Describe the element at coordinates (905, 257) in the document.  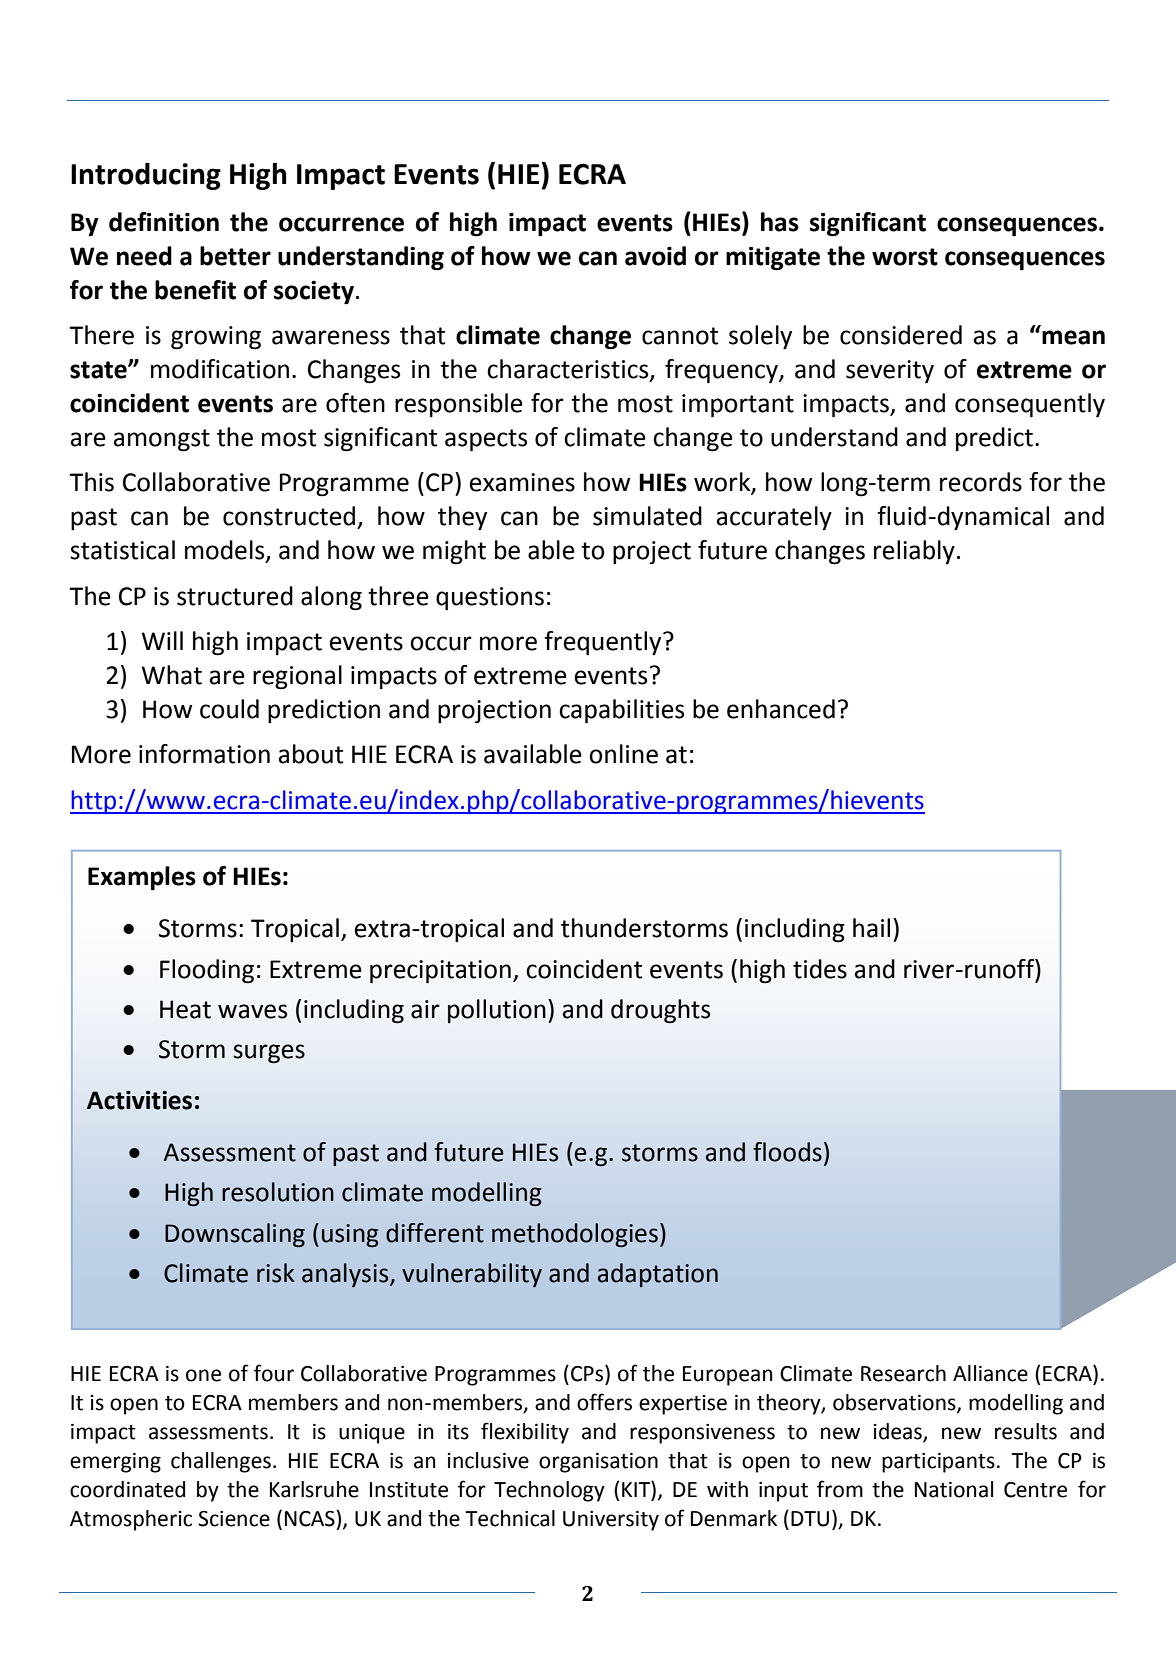
I see `worst` at that location.
